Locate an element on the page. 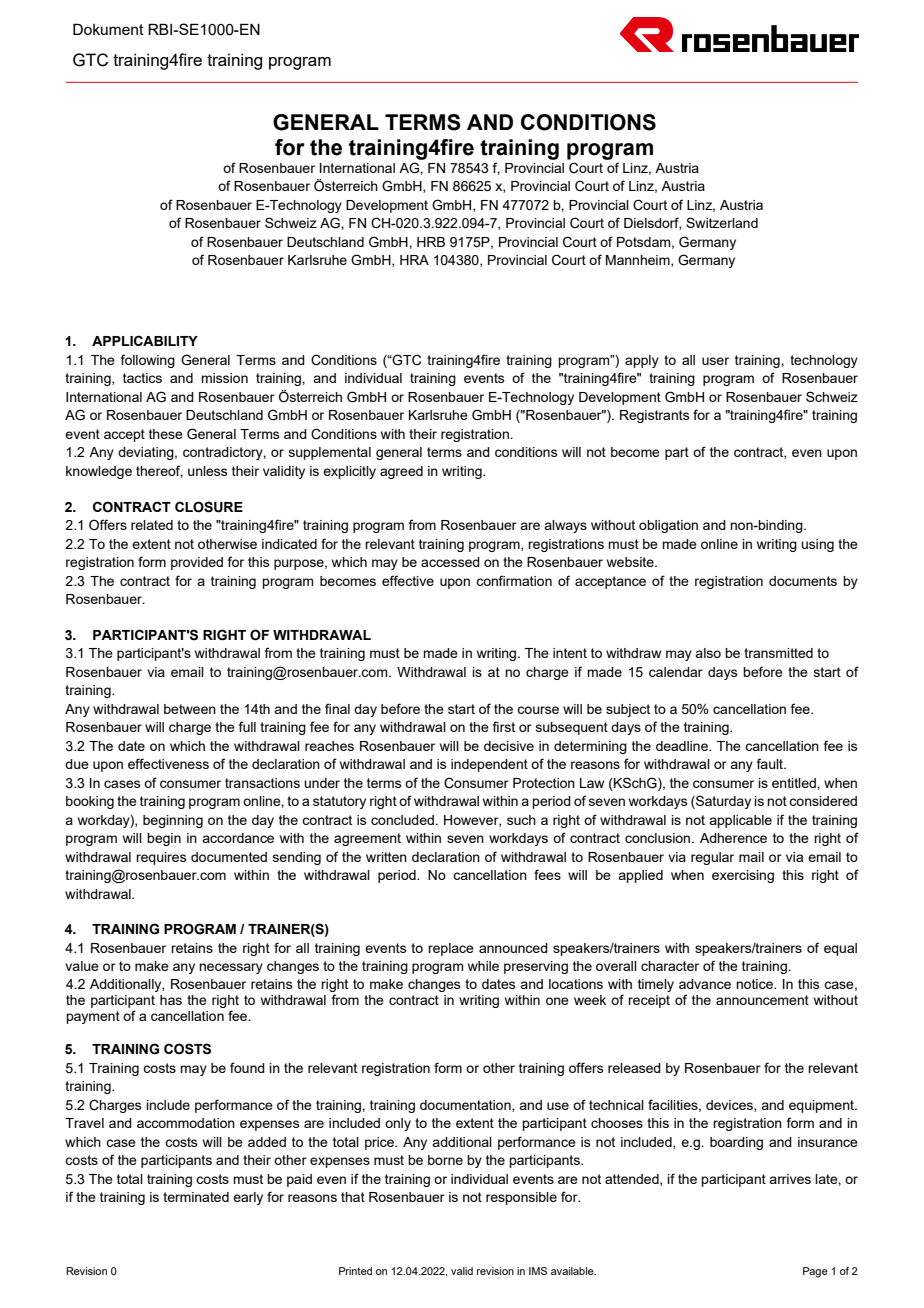 This image has height=1308, width=924. fault is located at coordinates (771, 763).
